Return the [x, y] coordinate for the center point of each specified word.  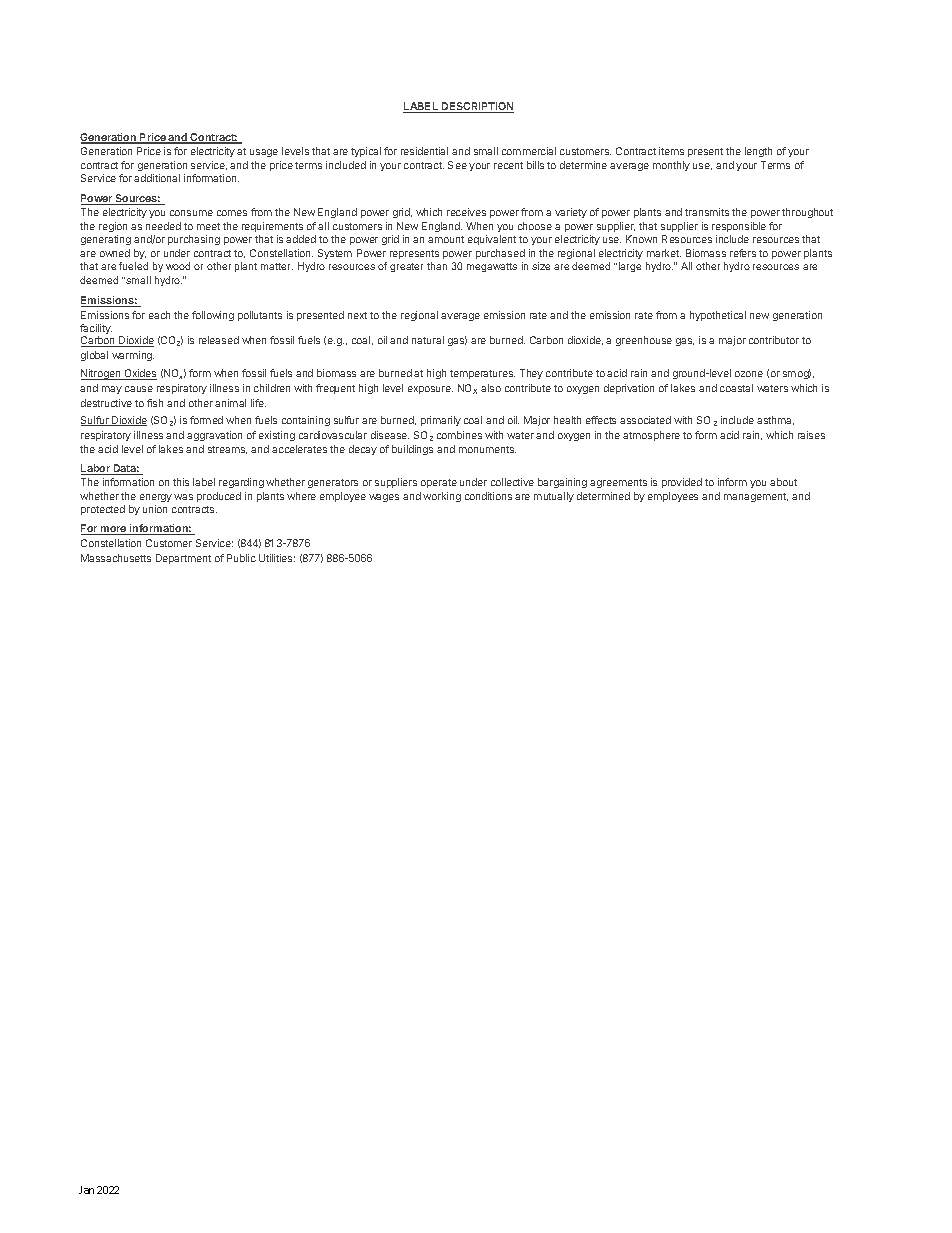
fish [155, 403]
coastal [736, 388]
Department [183, 559]
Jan [86, 1190]
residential [424, 151]
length [758, 152]
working [442, 497]
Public [241, 558]
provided [682, 483]
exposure [430, 390]
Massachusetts [116, 558]
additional [157, 178]
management [756, 497]
